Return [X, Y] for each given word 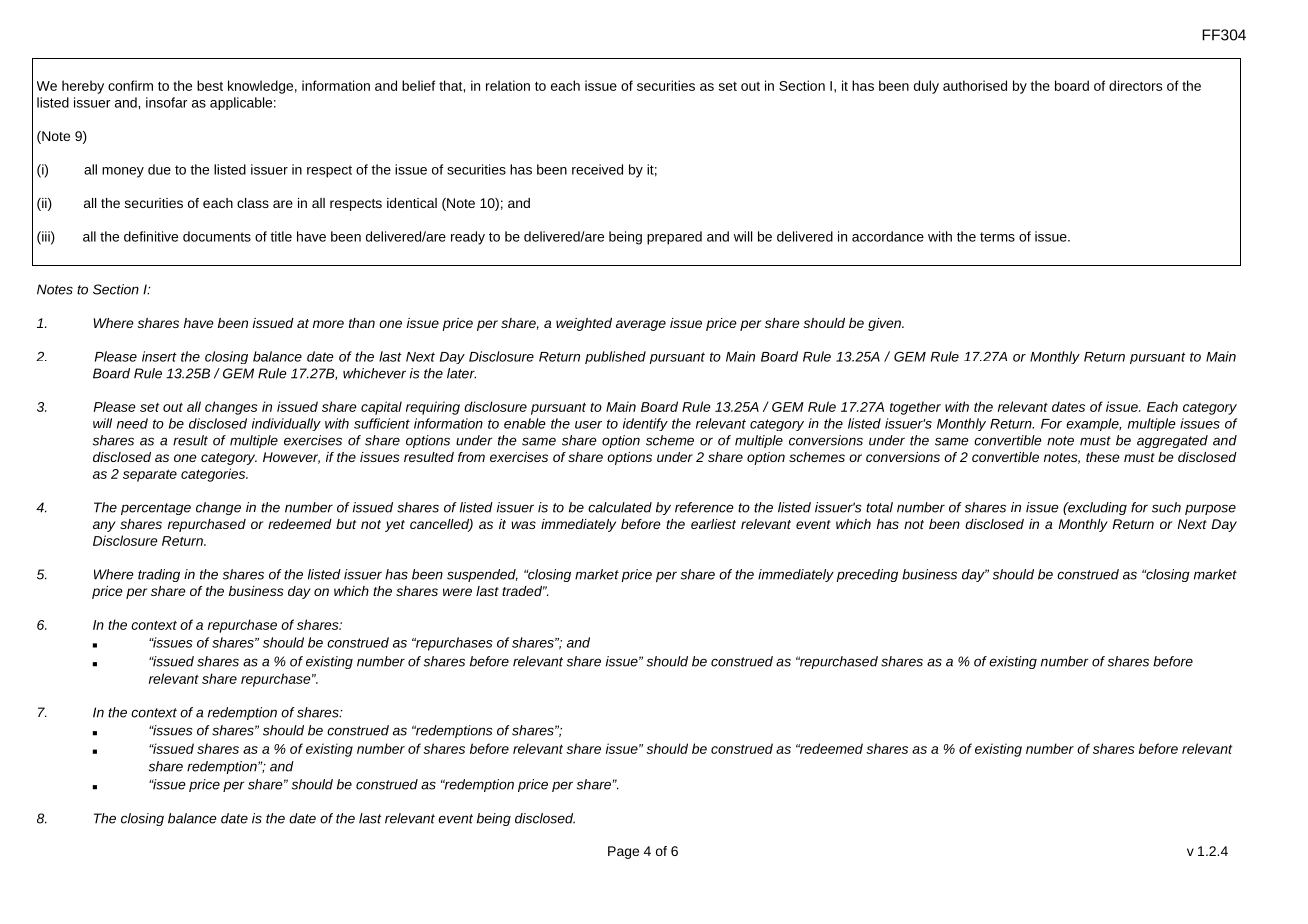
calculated [620, 507]
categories [214, 475]
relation [508, 85]
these [1103, 457]
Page [623, 852]
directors [1135, 85]
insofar [166, 102]
